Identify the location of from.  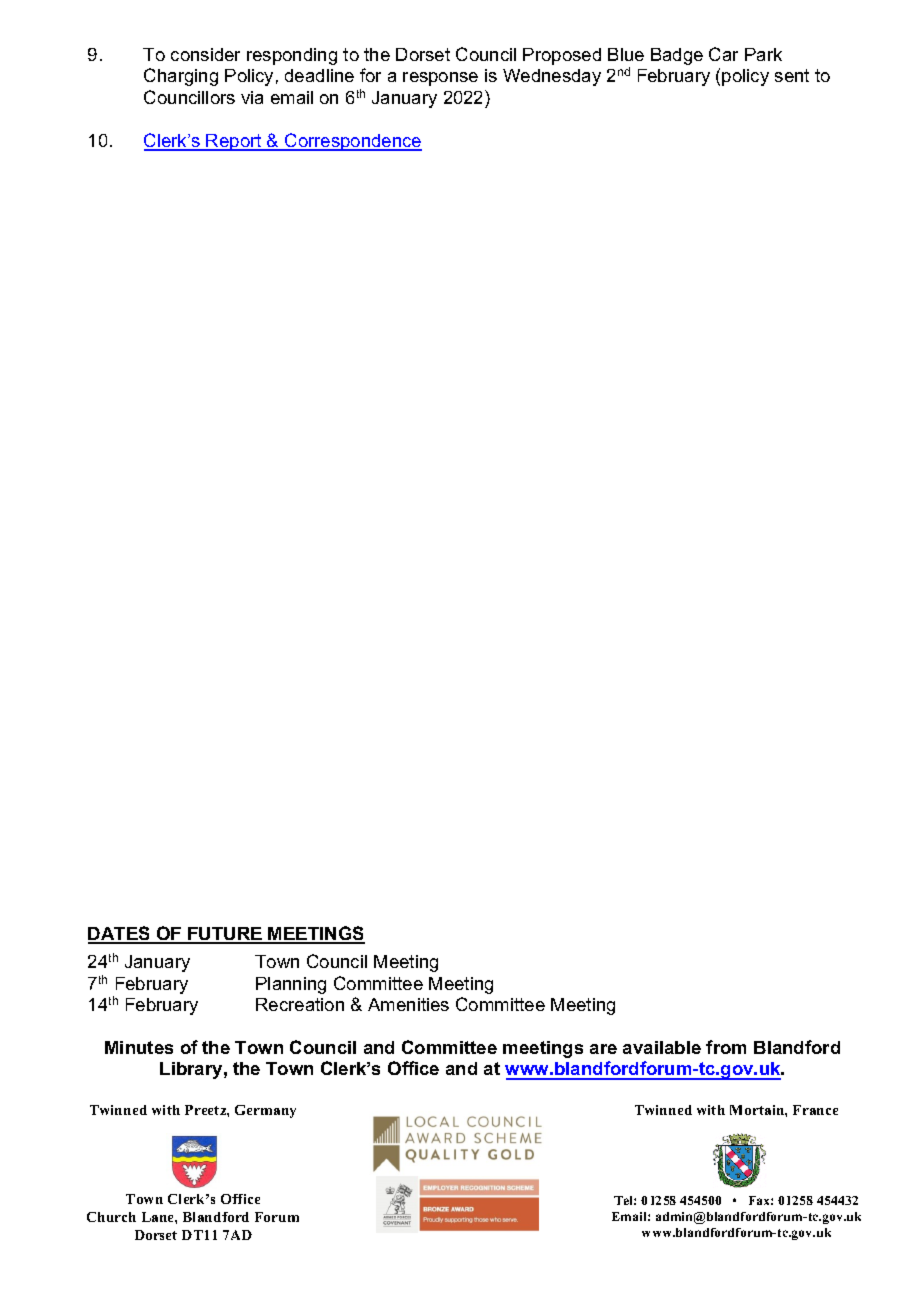
(726, 1047).
